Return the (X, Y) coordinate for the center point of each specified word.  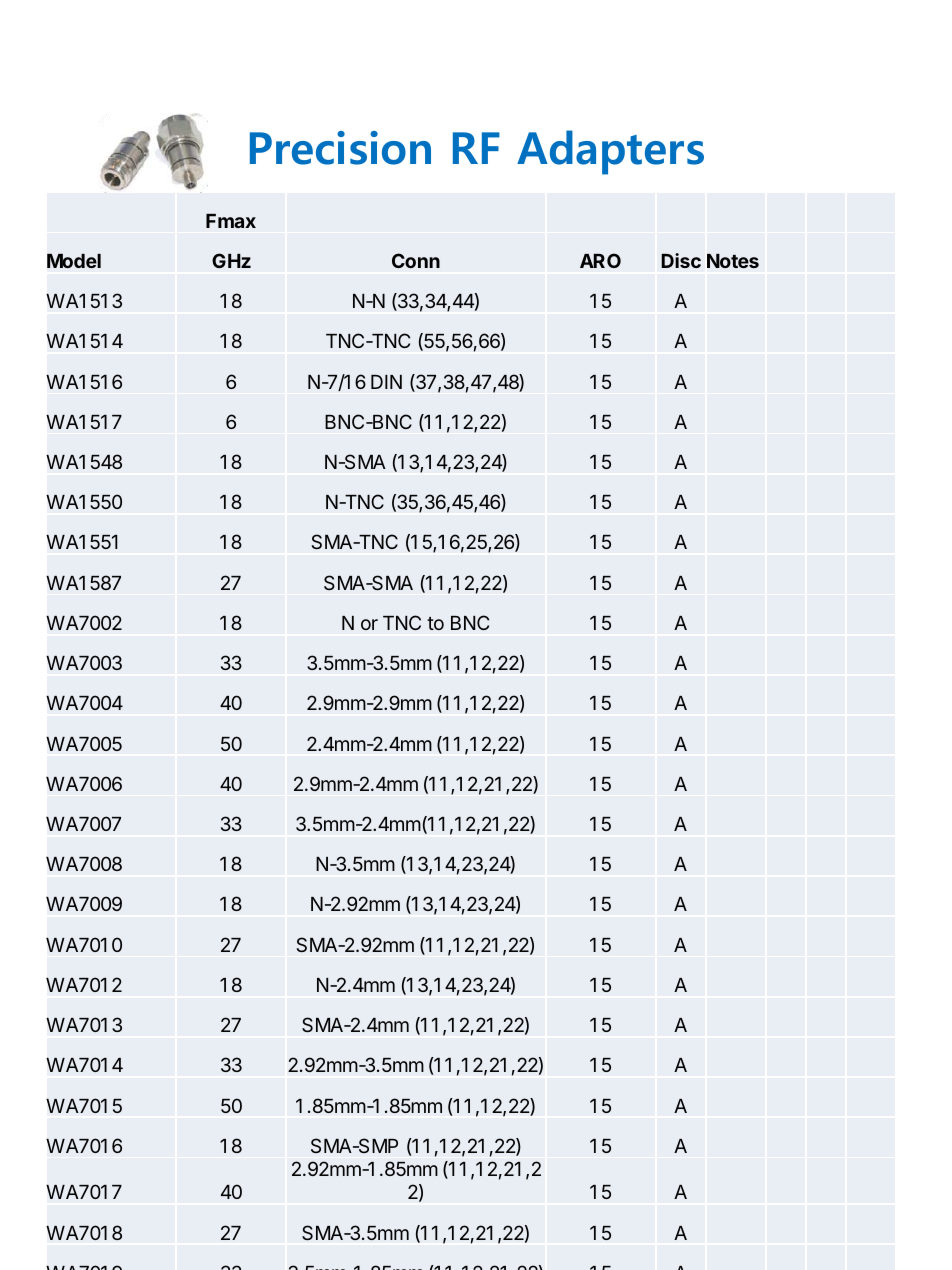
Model (74, 261)
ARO (600, 260)
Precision (340, 148)
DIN (386, 382)
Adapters (610, 152)
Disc (681, 260)
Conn (416, 260)
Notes (733, 261)
